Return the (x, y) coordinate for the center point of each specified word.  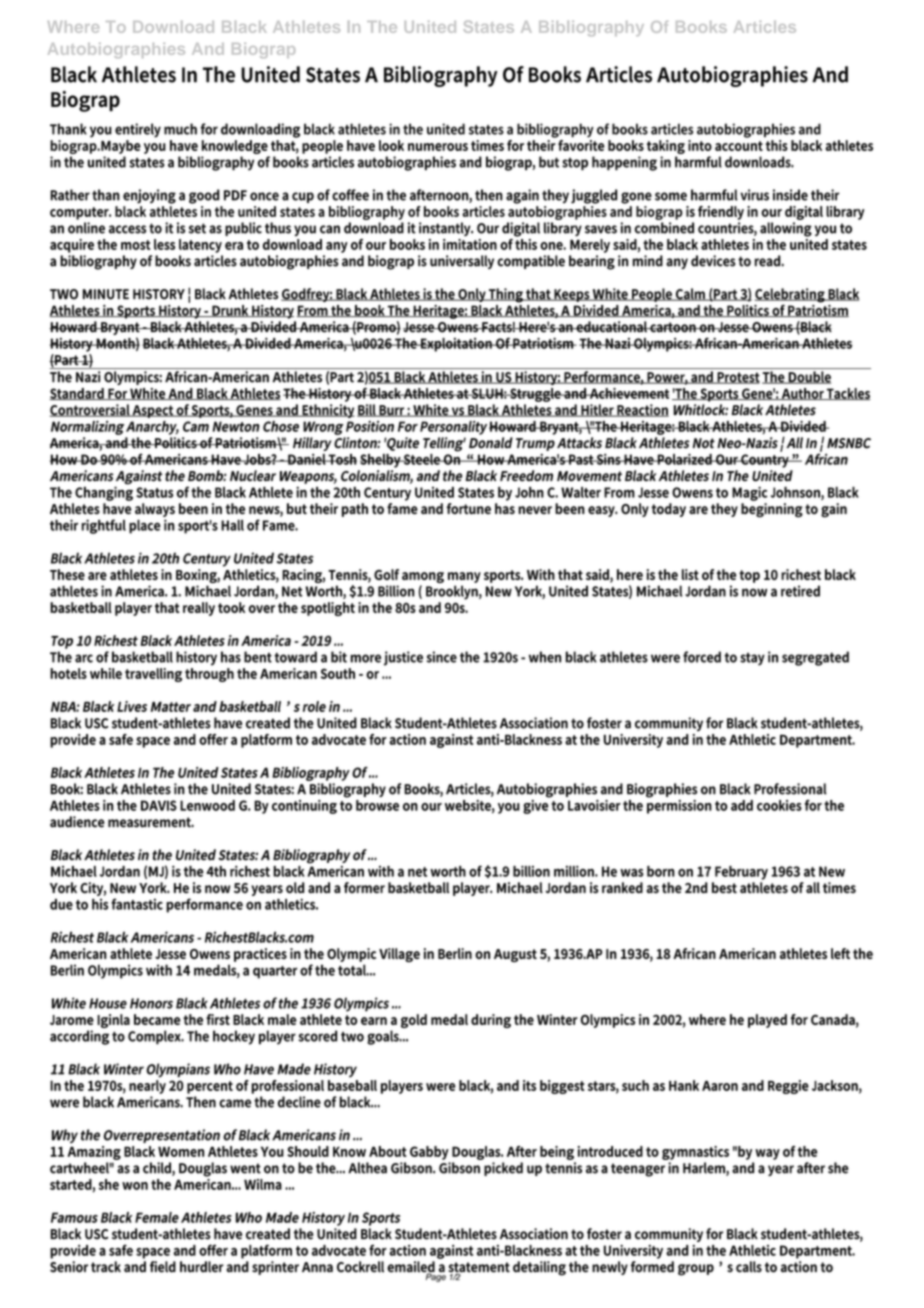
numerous (438, 147)
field (163, 1267)
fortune (469, 508)
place (145, 526)
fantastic (137, 904)
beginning (772, 510)
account (739, 146)
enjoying (149, 196)
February (741, 873)
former (364, 888)
